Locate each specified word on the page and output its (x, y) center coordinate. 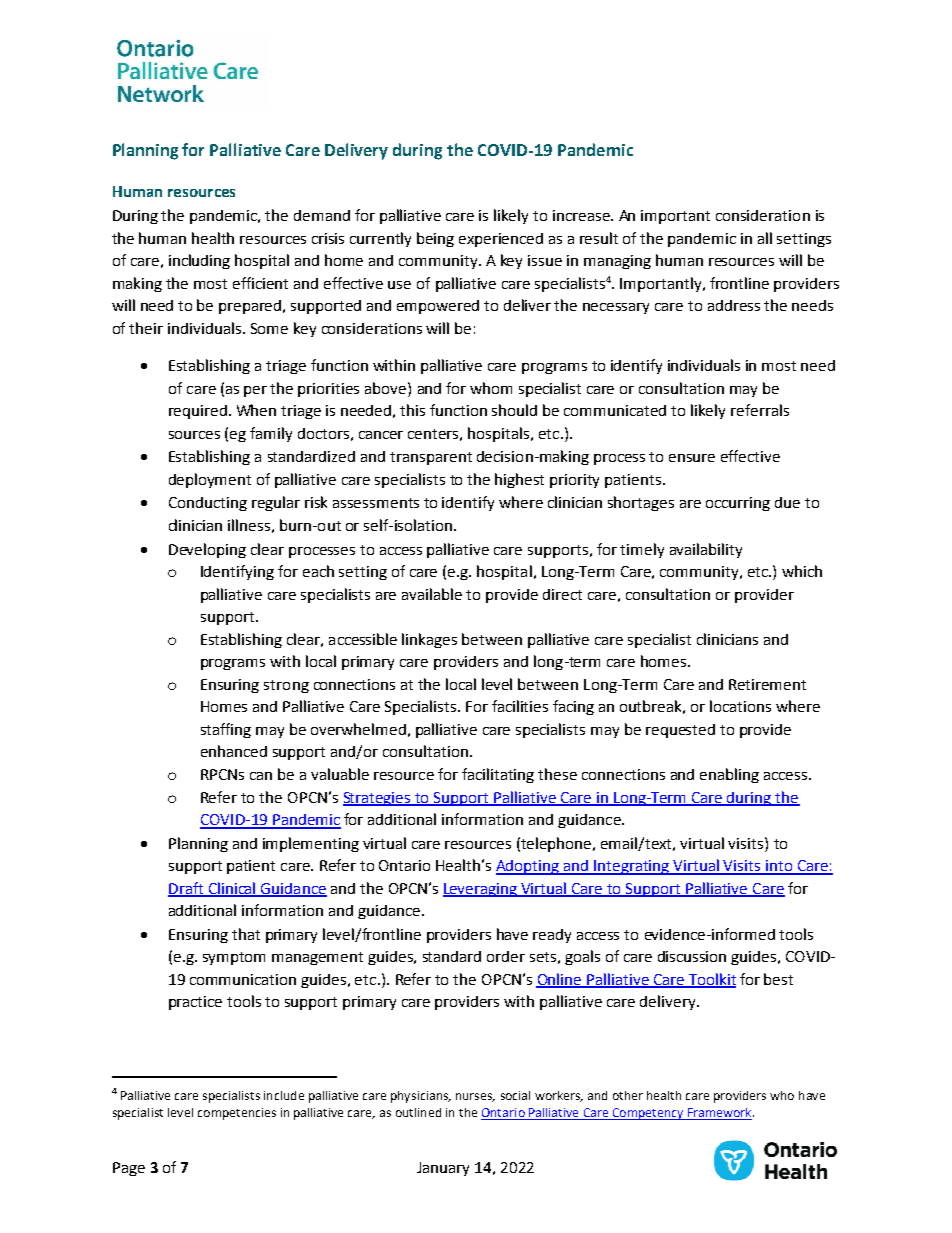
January (443, 1169)
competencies (237, 1114)
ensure (692, 458)
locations (740, 706)
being (435, 239)
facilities (520, 706)
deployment (210, 480)
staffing (226, 730)
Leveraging (481, 890)
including (199, 261)
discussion (692, 956)
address (734, 305)
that (246, 934)
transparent (431, 458)
